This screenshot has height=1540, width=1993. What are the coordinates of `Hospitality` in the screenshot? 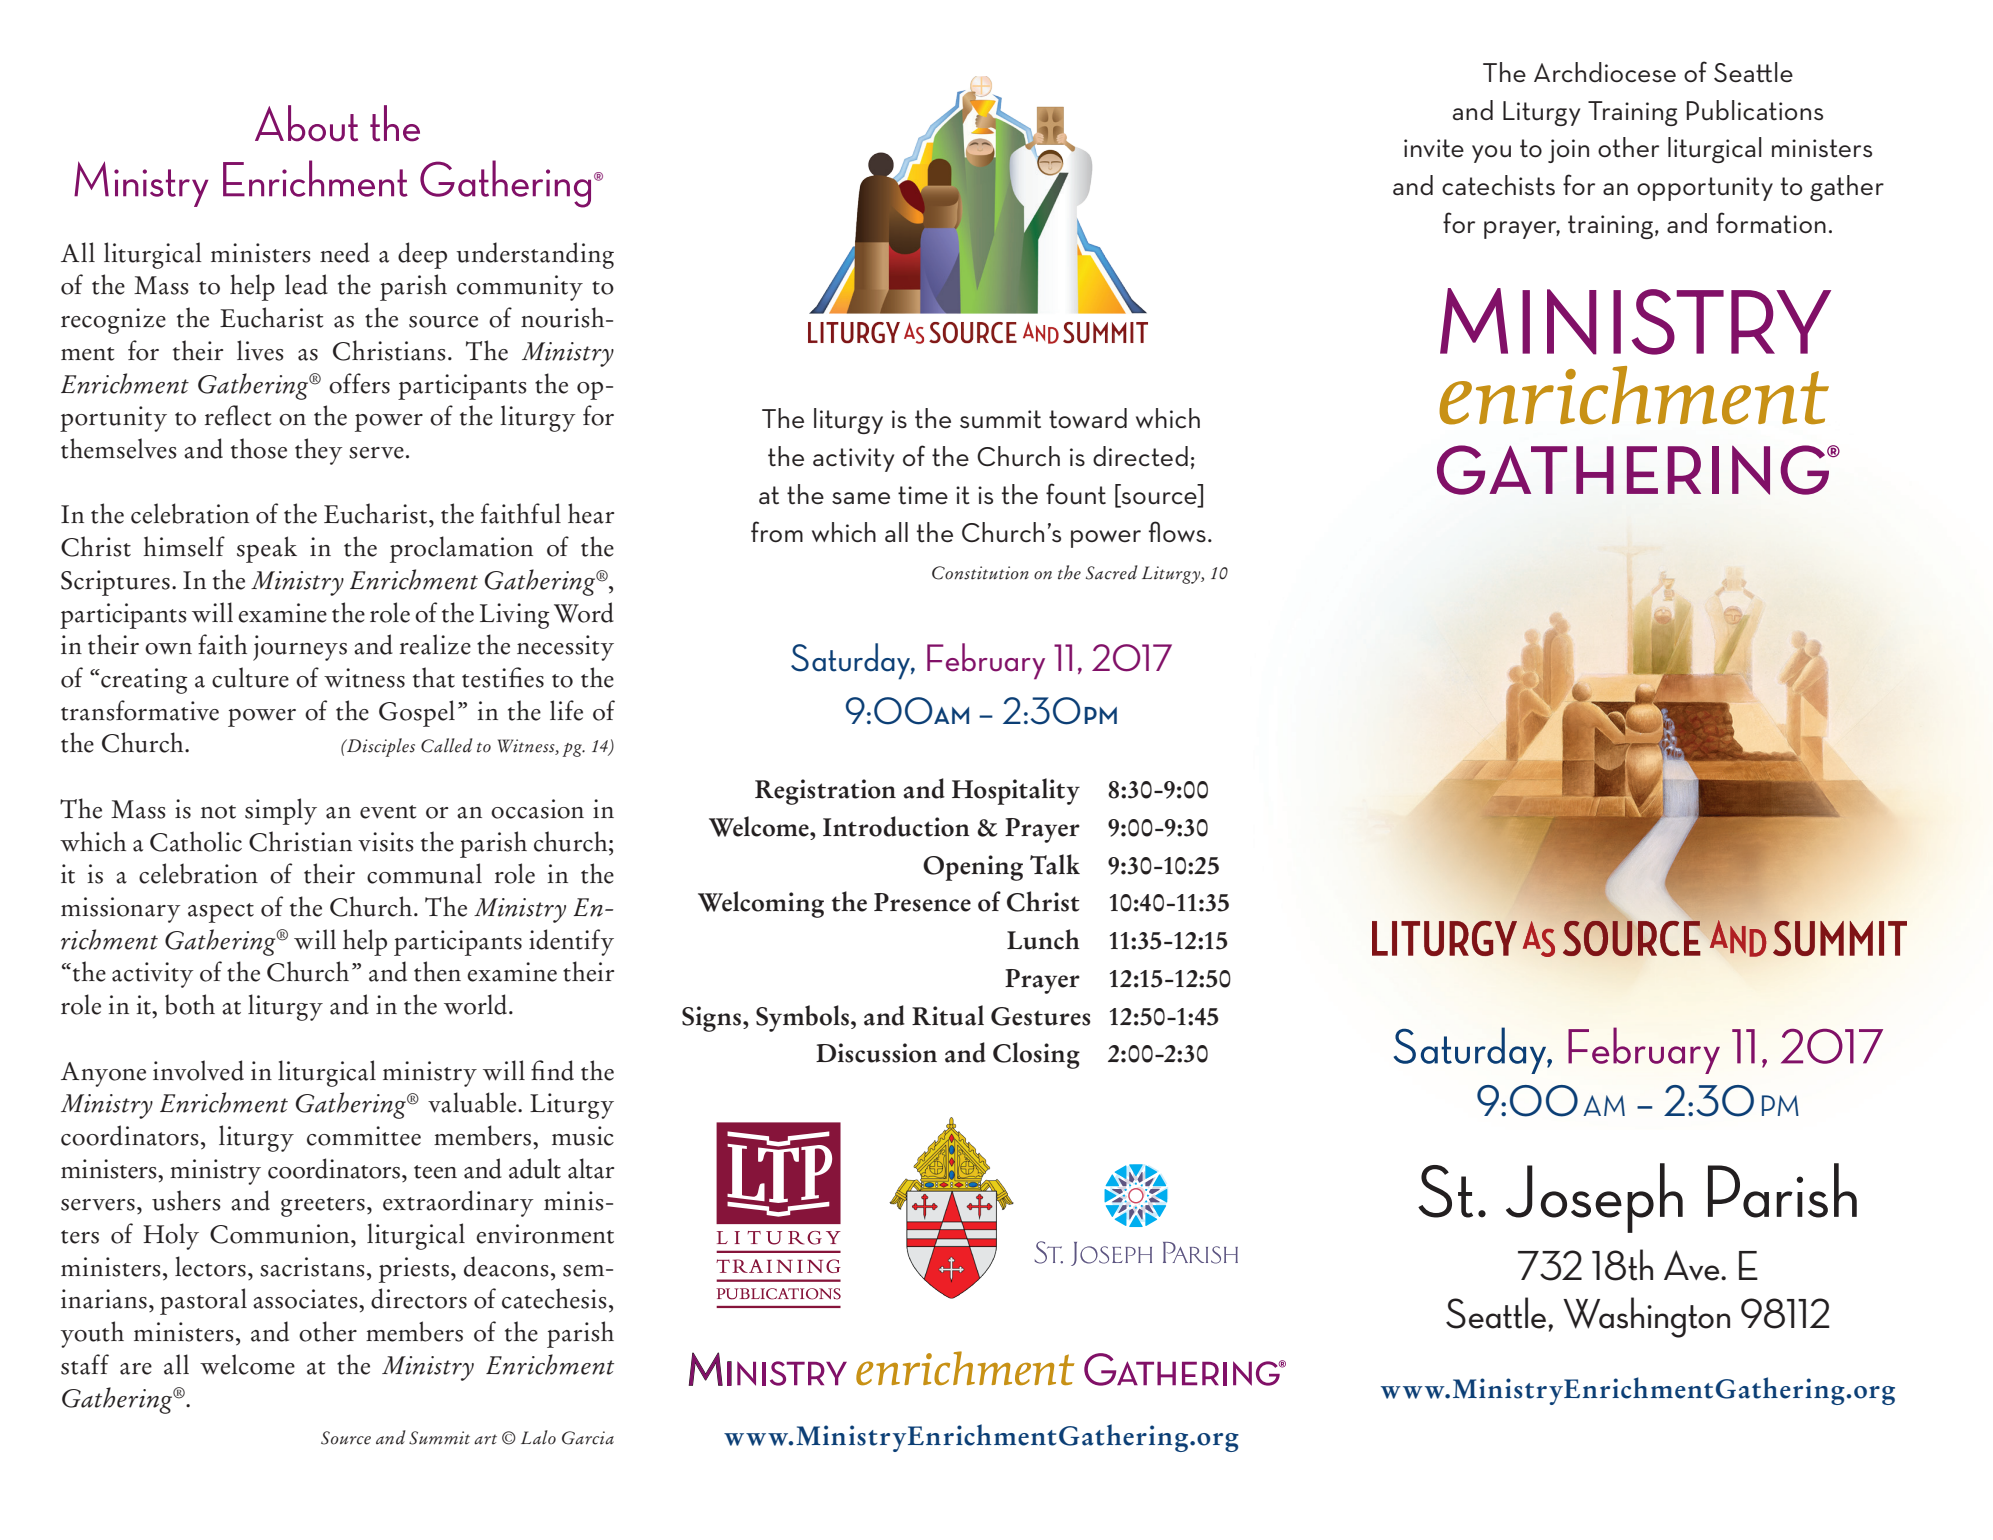 It's located at (1016, 791).
